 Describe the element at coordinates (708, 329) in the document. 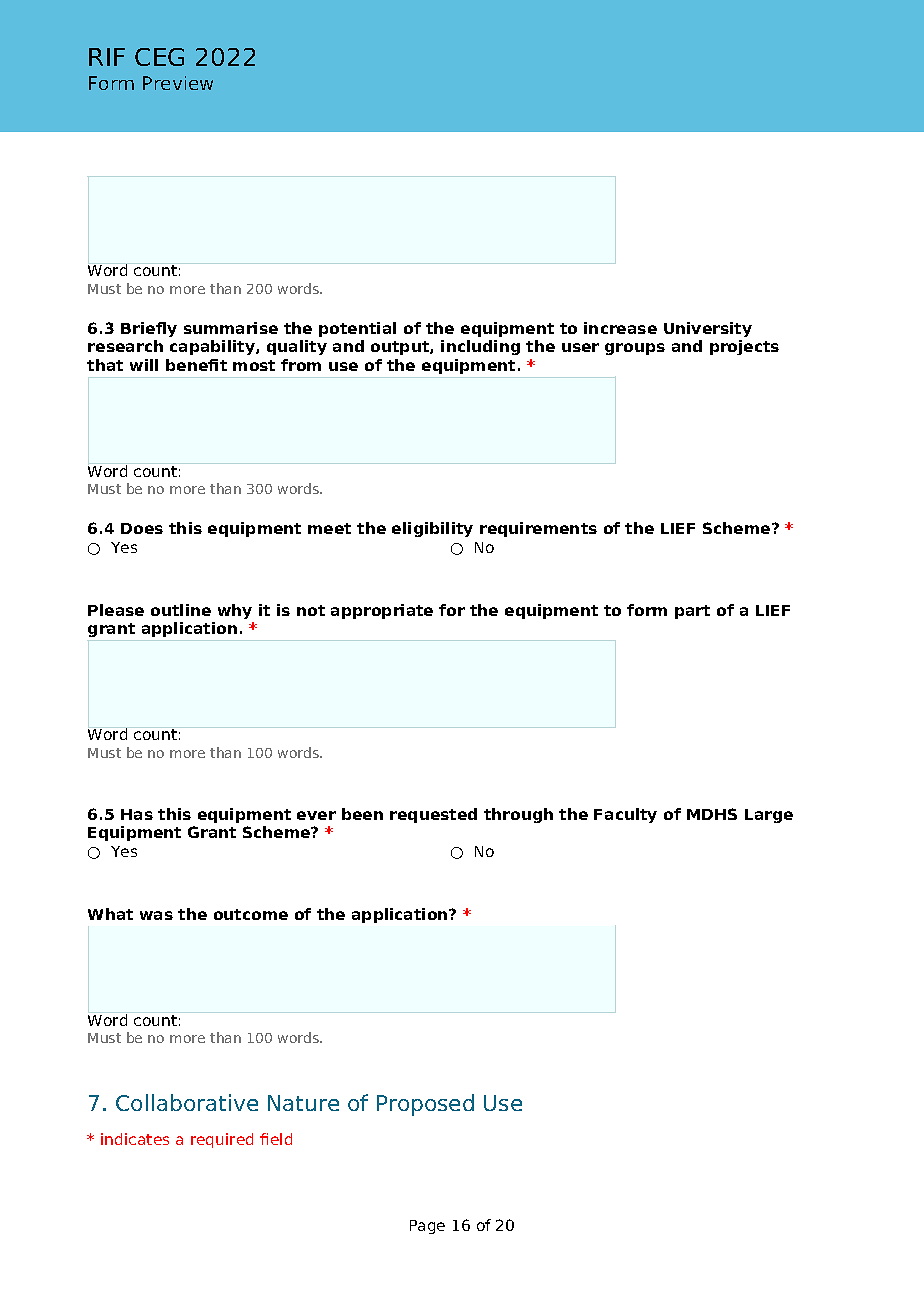

I see `University` at that location.
